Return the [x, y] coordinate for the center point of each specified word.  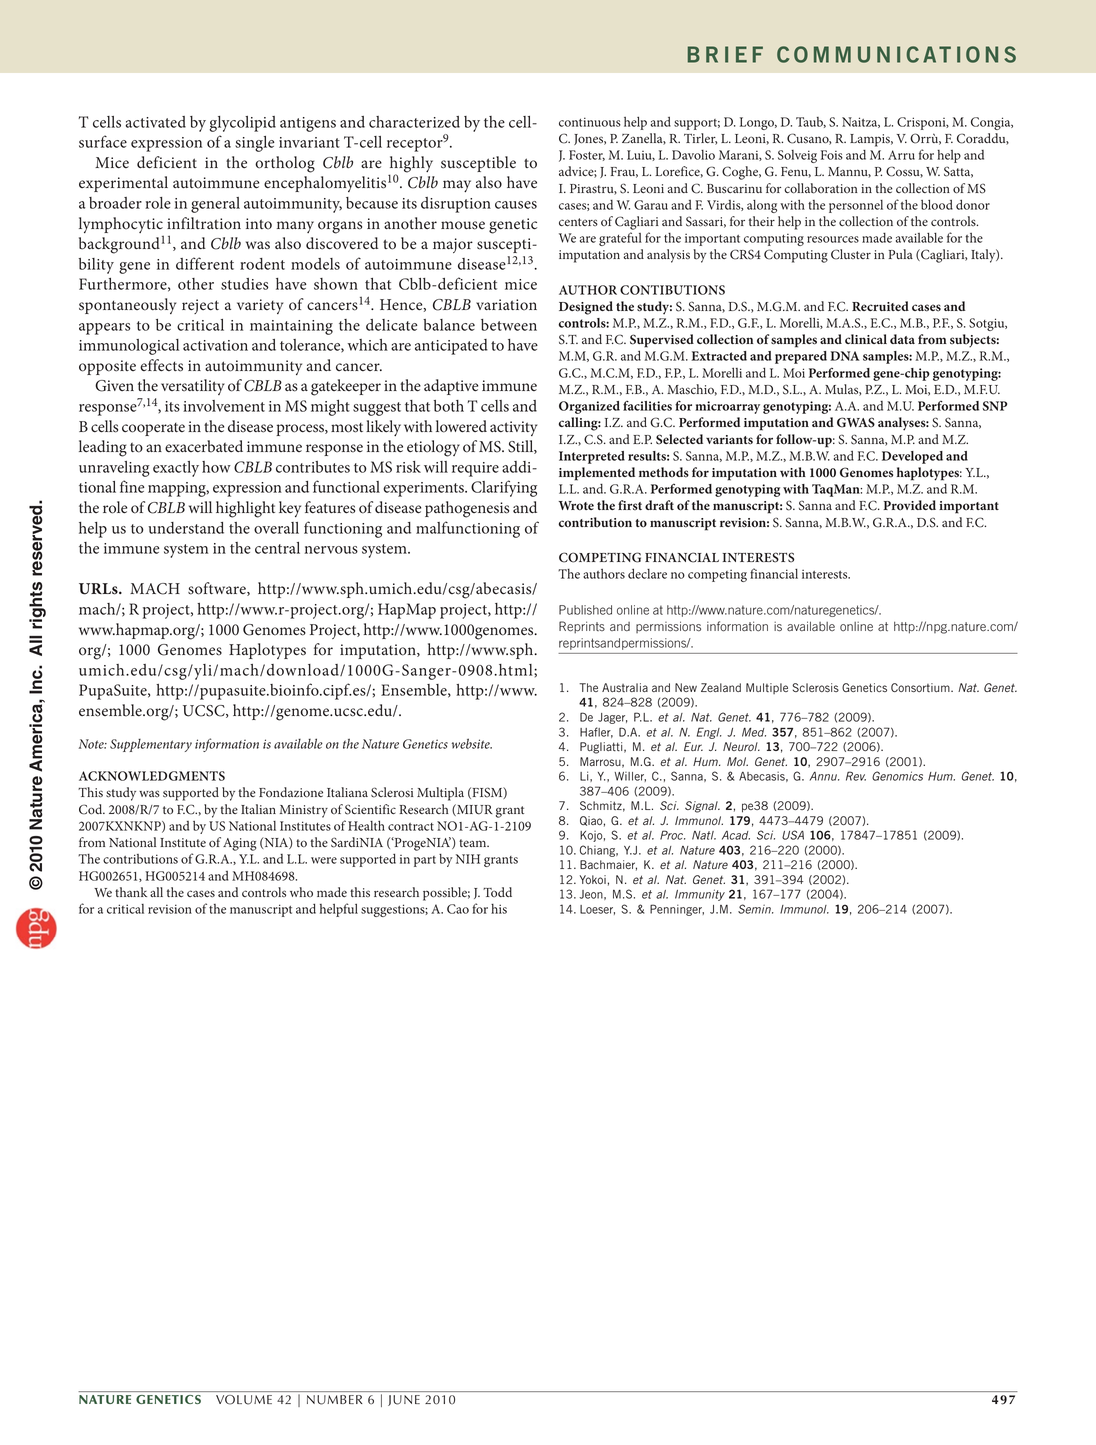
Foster [587, 155]
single [255, 144]
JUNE [404, 1400]
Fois [832, 155]
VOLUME [244, 1400]
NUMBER [334, 1400]
